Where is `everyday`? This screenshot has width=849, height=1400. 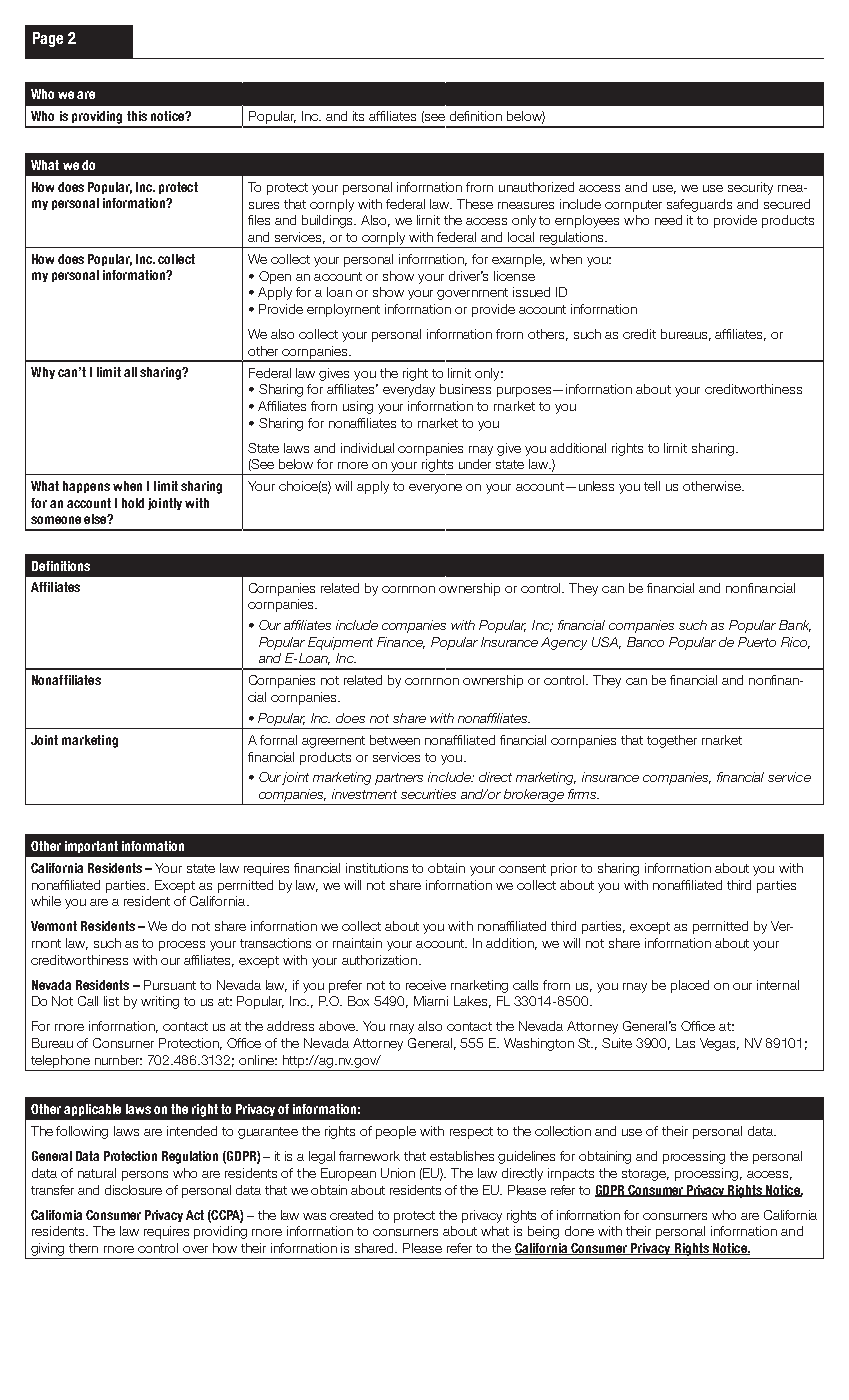
everyday is located at coordinates (409, 390).
